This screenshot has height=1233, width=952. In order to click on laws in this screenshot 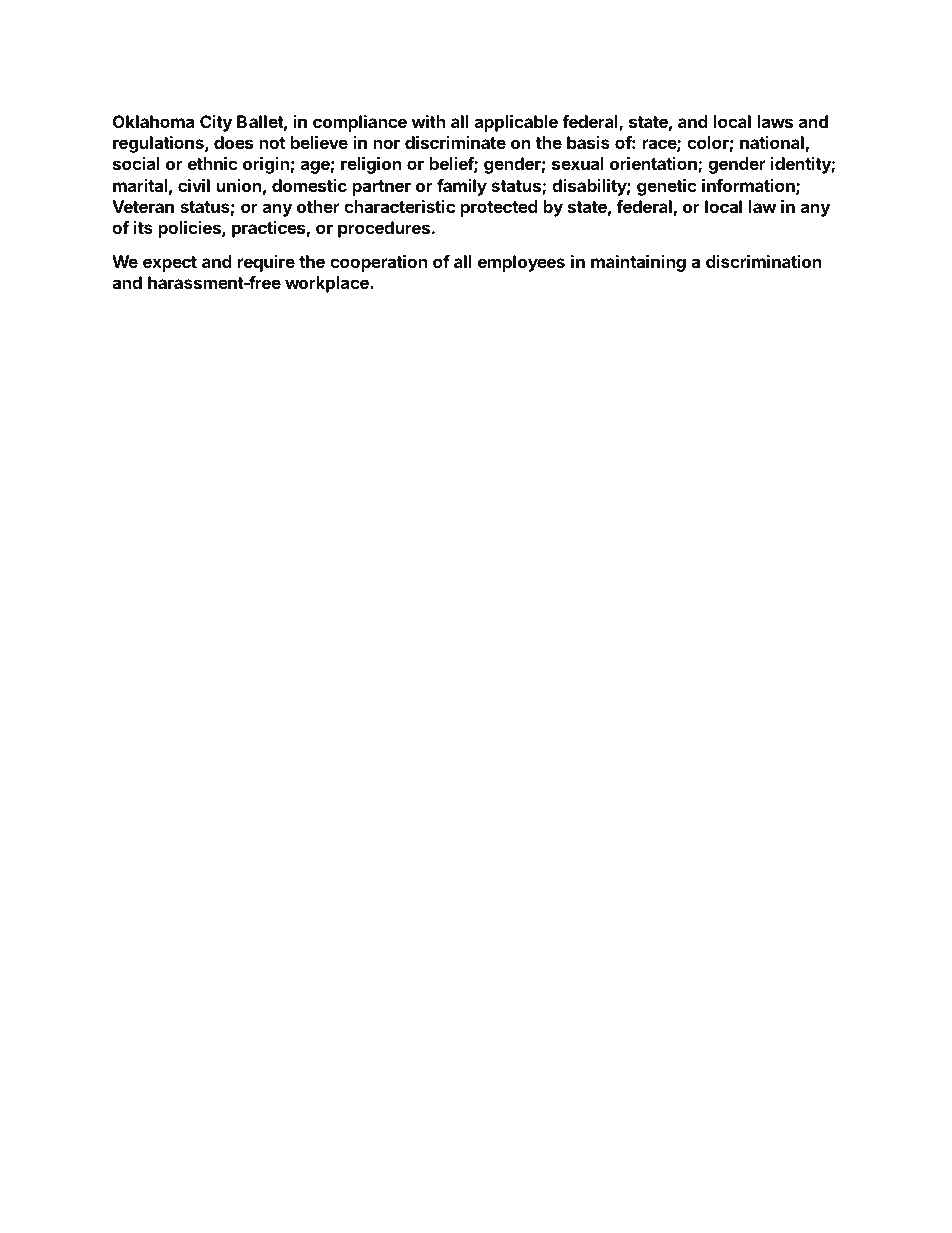, I will do `click(775, 121)`.
